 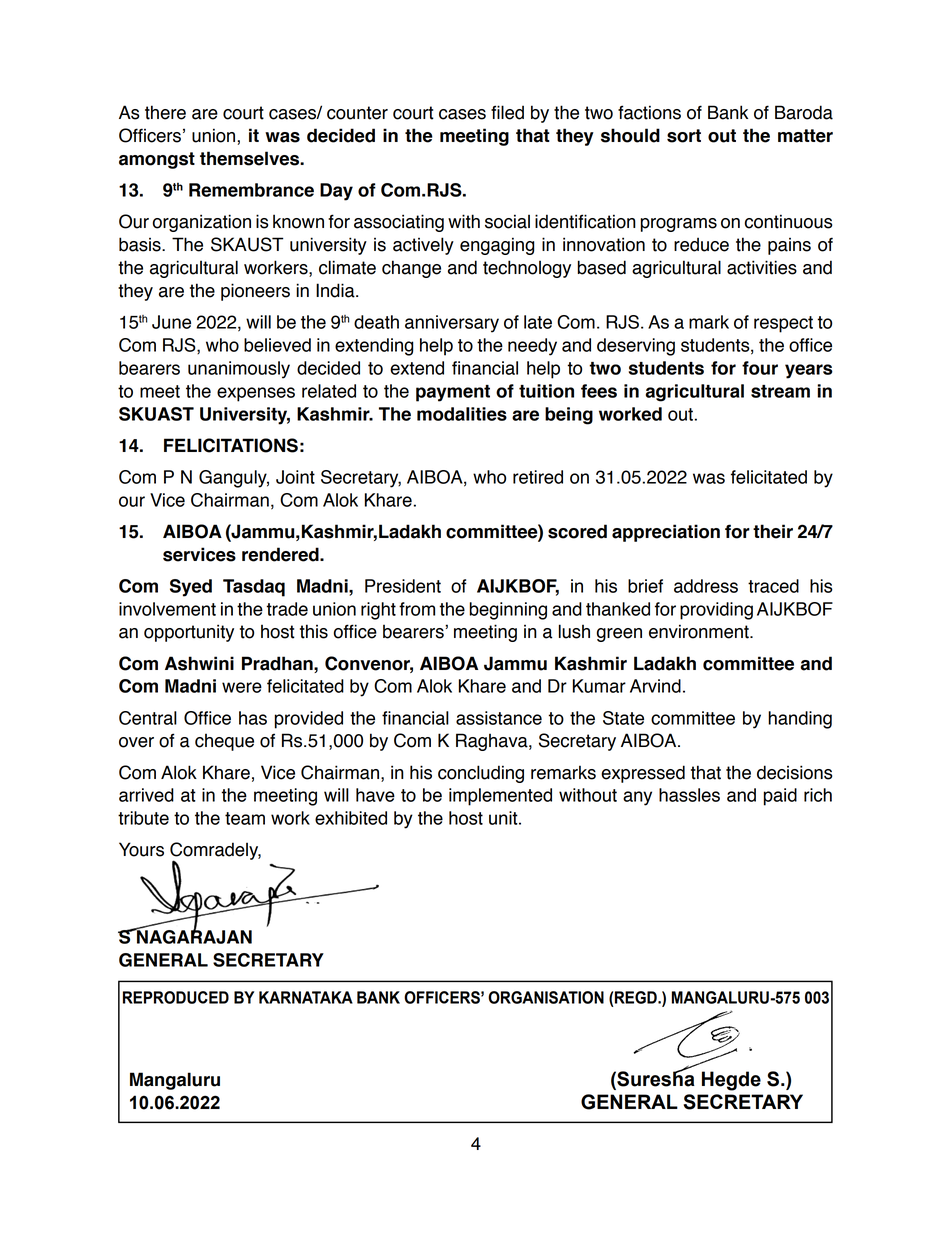 I want to click on four, so click(x=760, y=368).
